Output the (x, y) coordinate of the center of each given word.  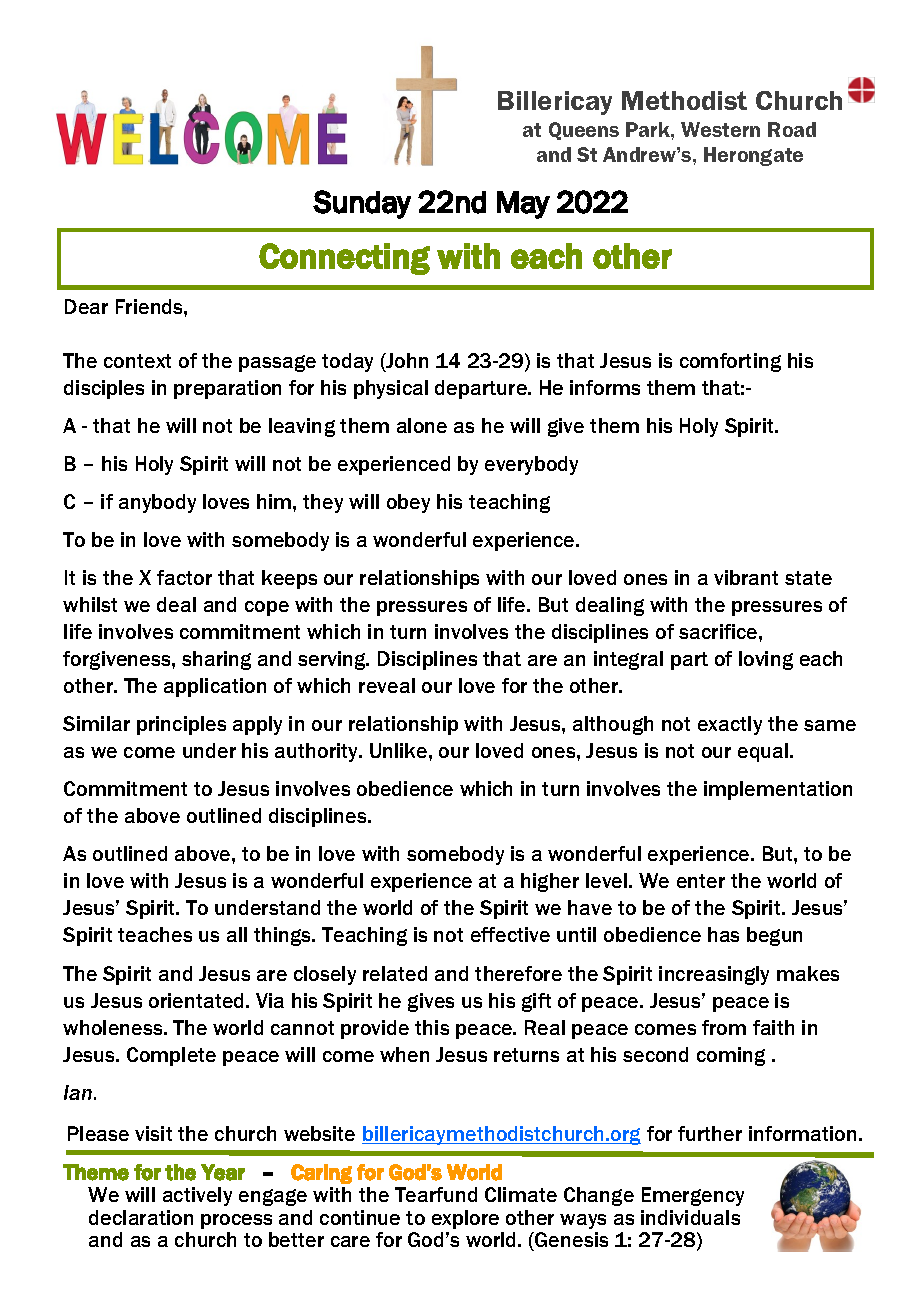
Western (720, 129)
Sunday (362, 204)
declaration (141, 1217)
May (523, 205)
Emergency (693, 1196)
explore (465, 1219)
